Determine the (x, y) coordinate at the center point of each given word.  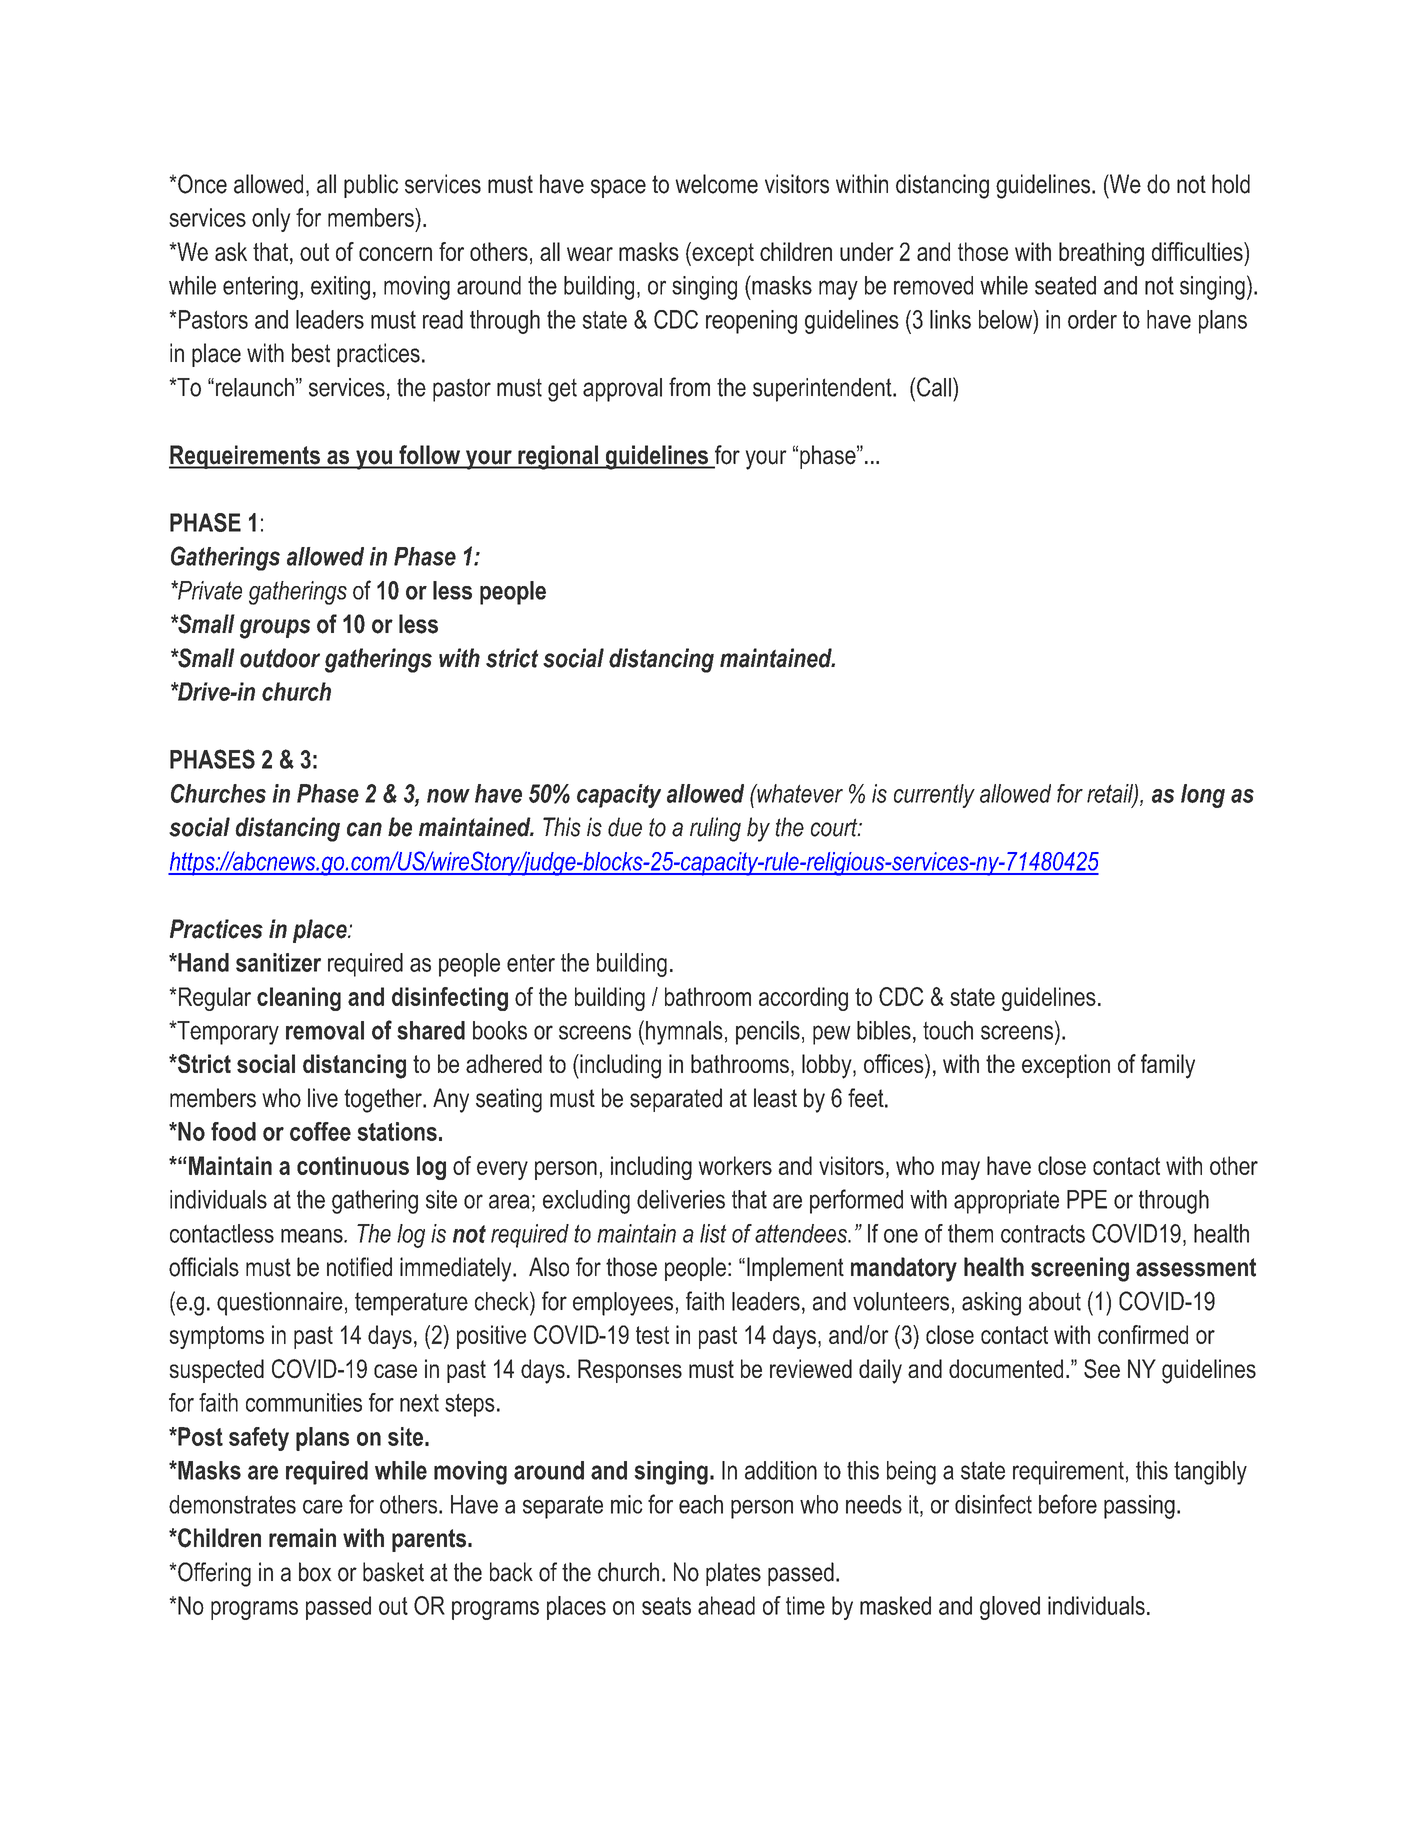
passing (1139, 1507)
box (315, 1572)
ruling (715, 829)
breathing (1101, 254)
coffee (320, 1131)
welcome (716, 184)
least (775, 1098)
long (1203, 796)
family (1168, 1066)
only (271, 220)
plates (733, 1574)
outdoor (280, 658)
